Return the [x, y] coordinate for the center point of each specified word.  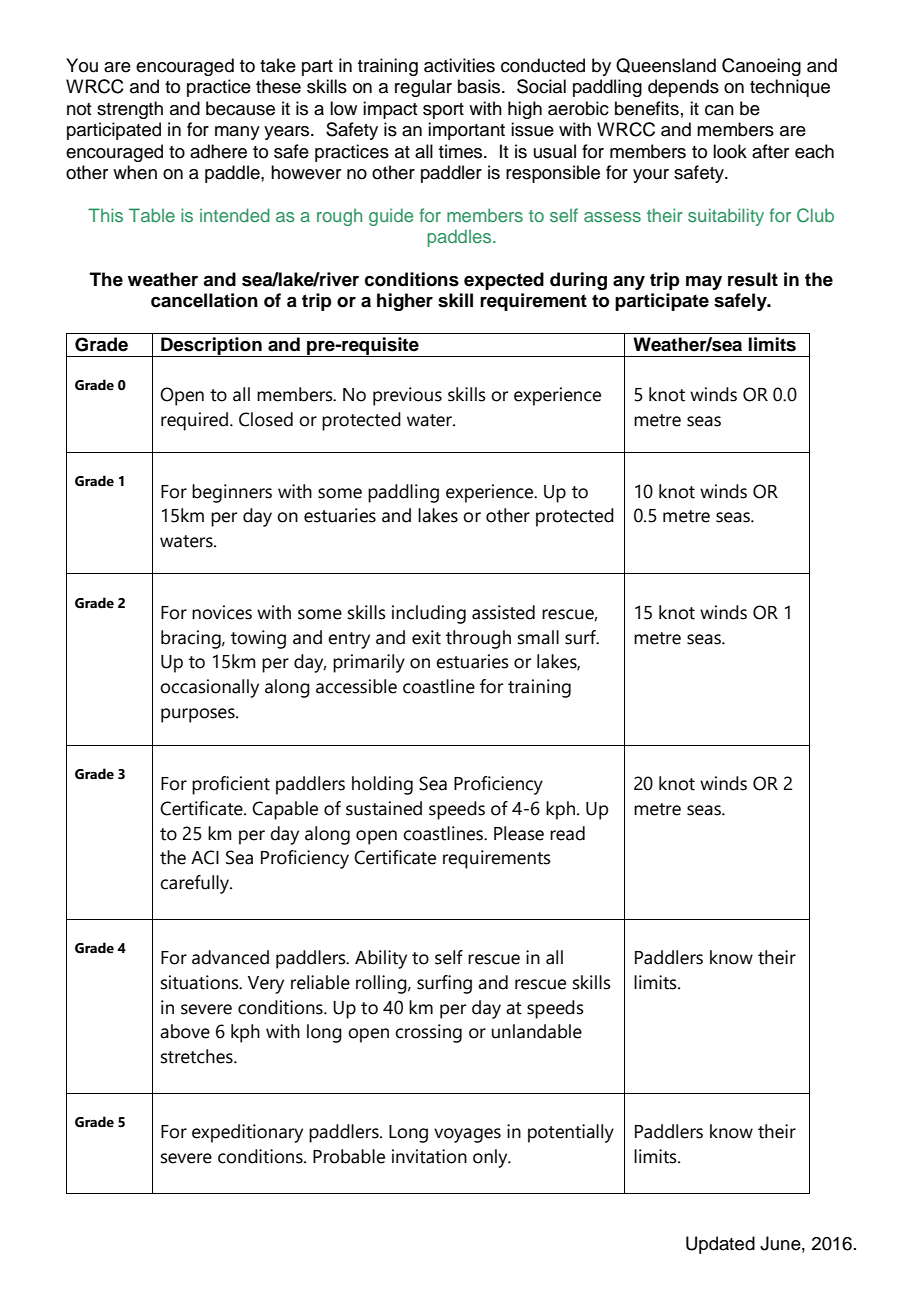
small [538, 637]
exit [426, 637]
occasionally [209, 688]
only [491, 1158]
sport [443, 111]
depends [683, 88]
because [240, 108]
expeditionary [247, 1133]
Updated [720, 1245]
